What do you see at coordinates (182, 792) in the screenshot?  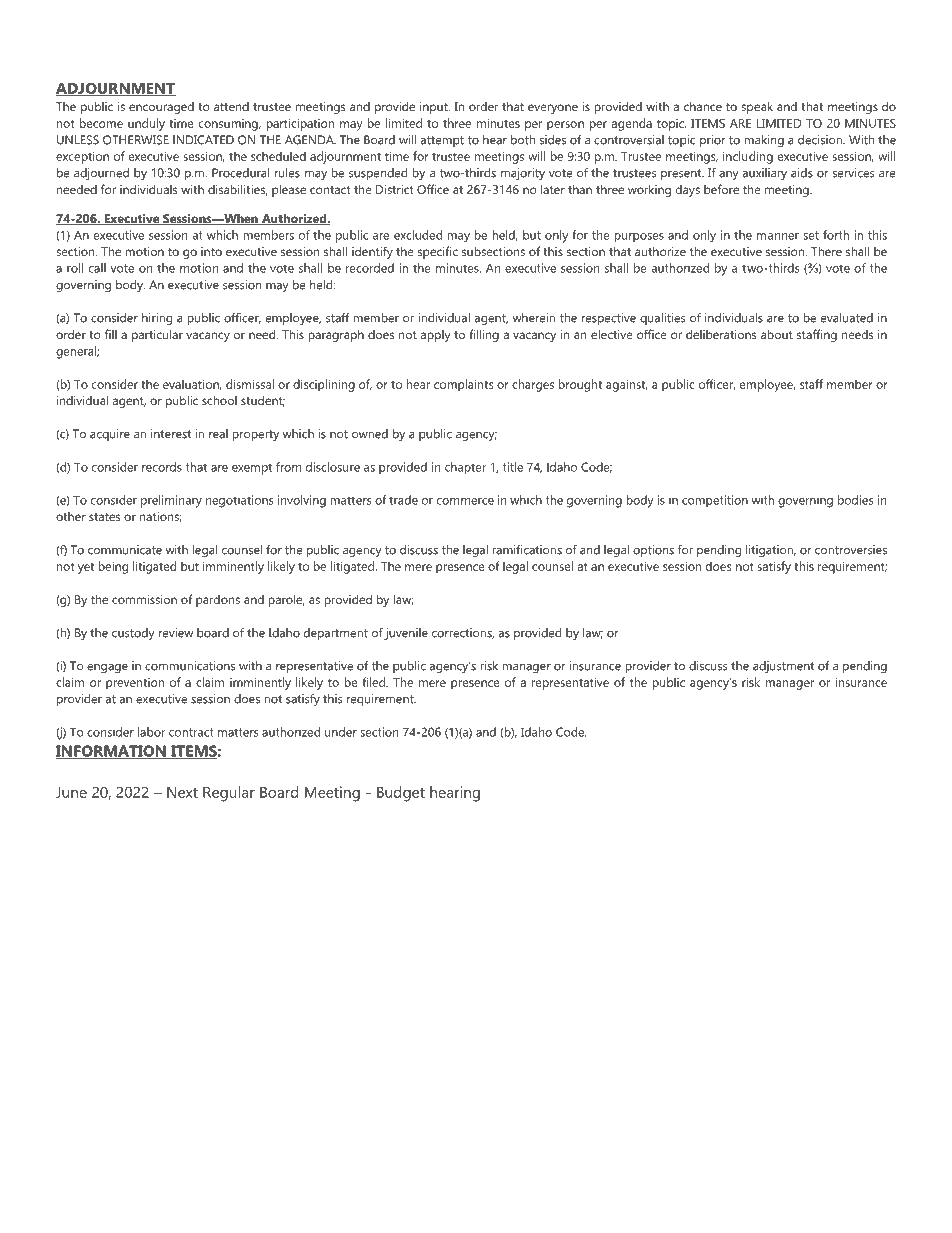 I see `Next` at bounding box center [182, 792].
